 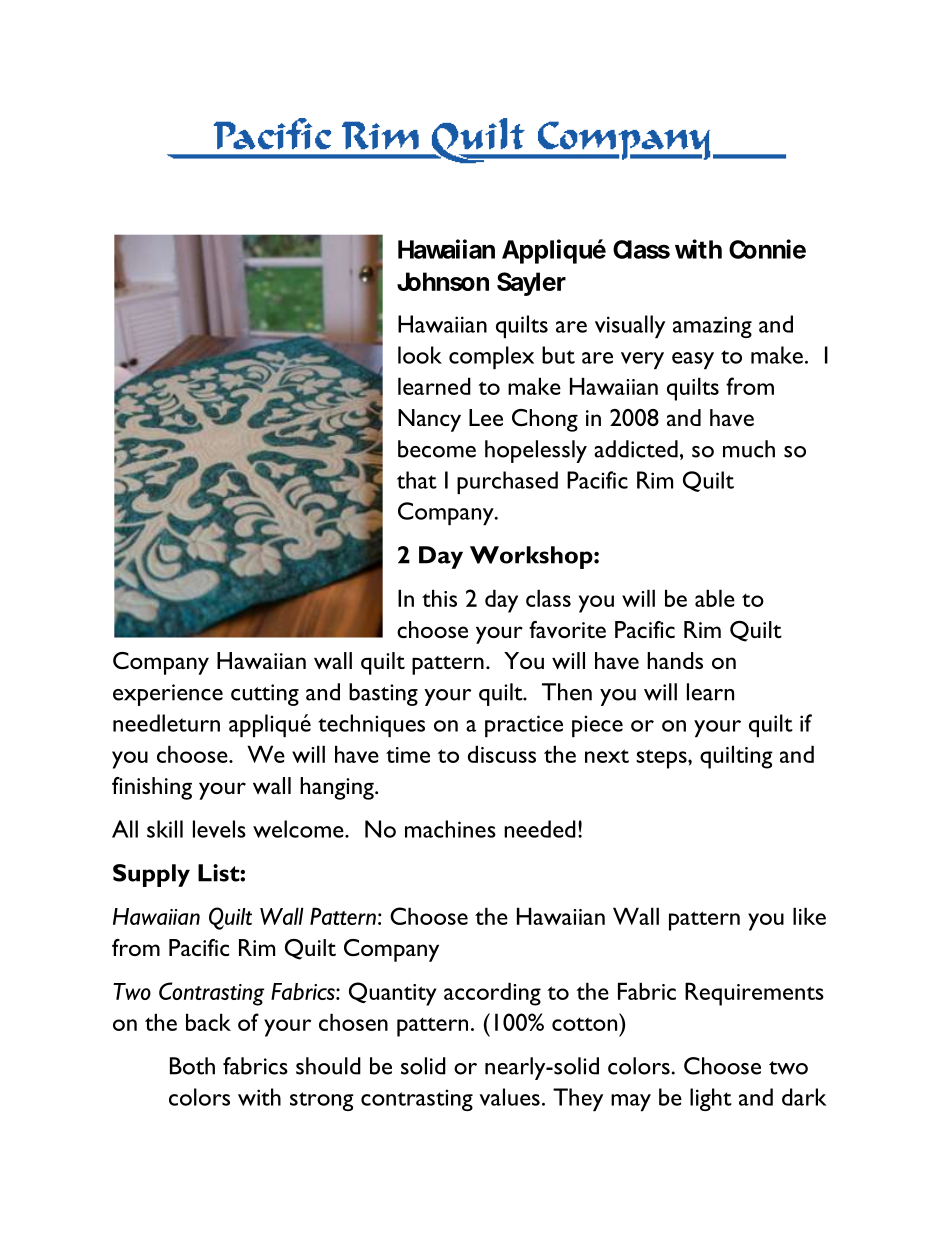 I want to click on light, so click(x=711, y=1099).
